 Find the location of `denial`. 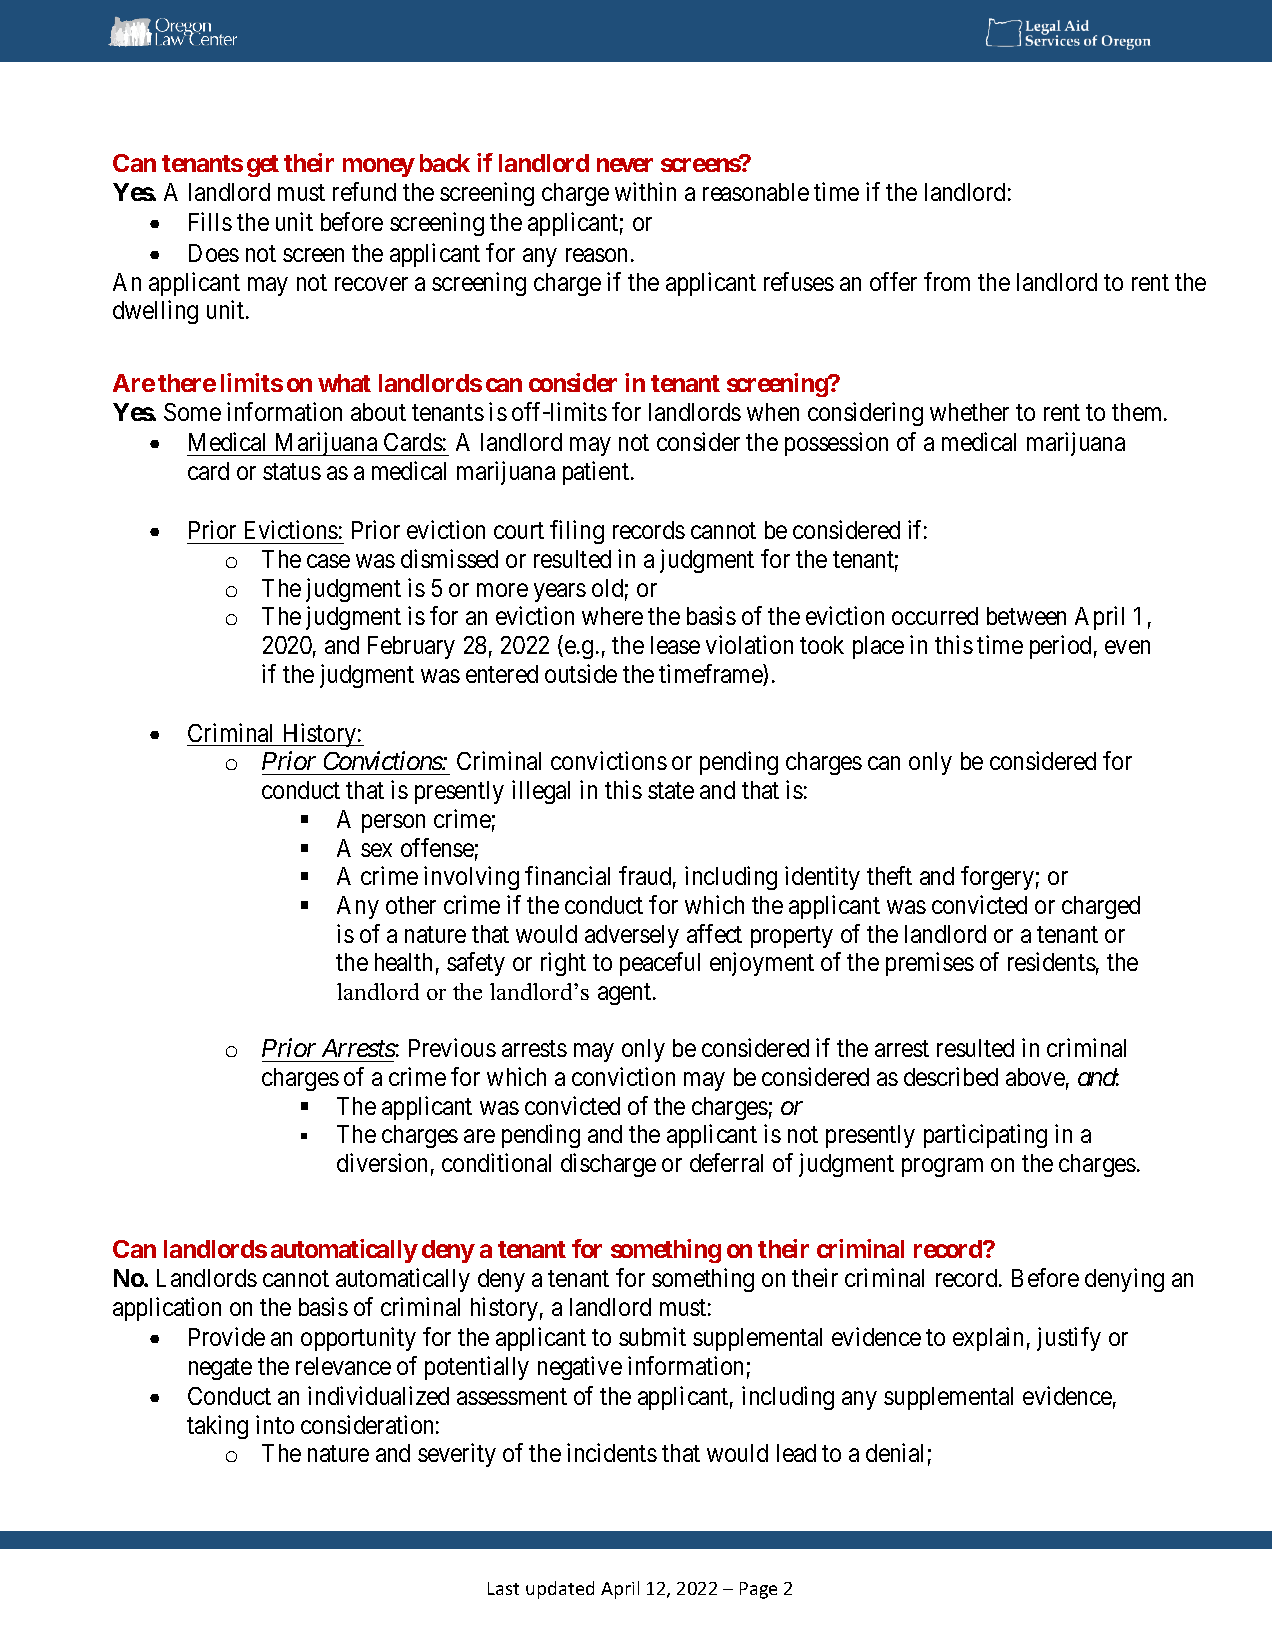

denial is located at coordinates (894, 1452).
